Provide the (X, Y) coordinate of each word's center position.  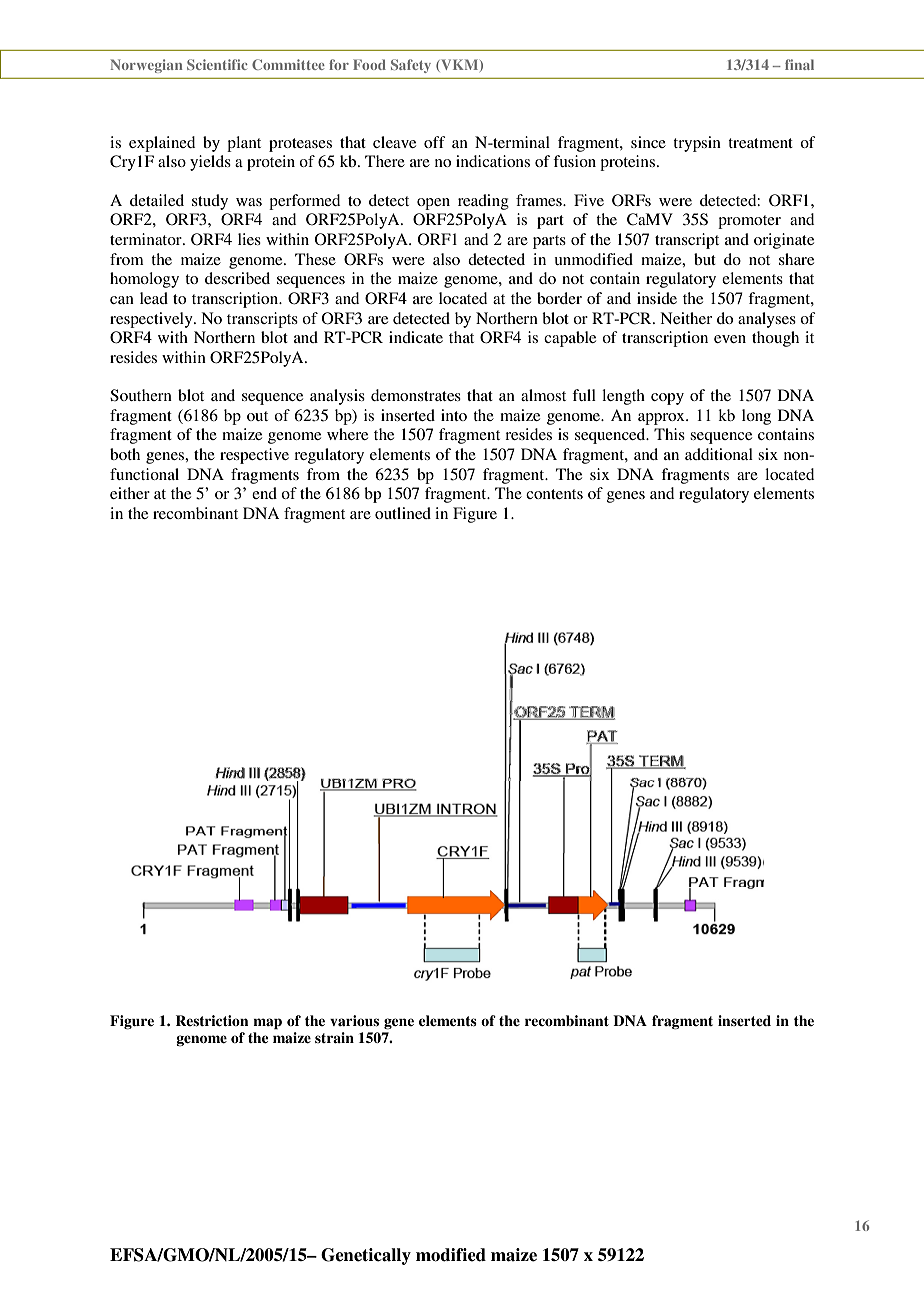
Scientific (217, 64)
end (264, 493)
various (354, 1021)
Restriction (212, 1021)
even (730, 339)
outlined (403, 513)
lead (154, 298)
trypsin (697, 144)
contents (554, 494)
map (267, 1024)
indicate (416, 337)
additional (719, 454)
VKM (460, 65)
